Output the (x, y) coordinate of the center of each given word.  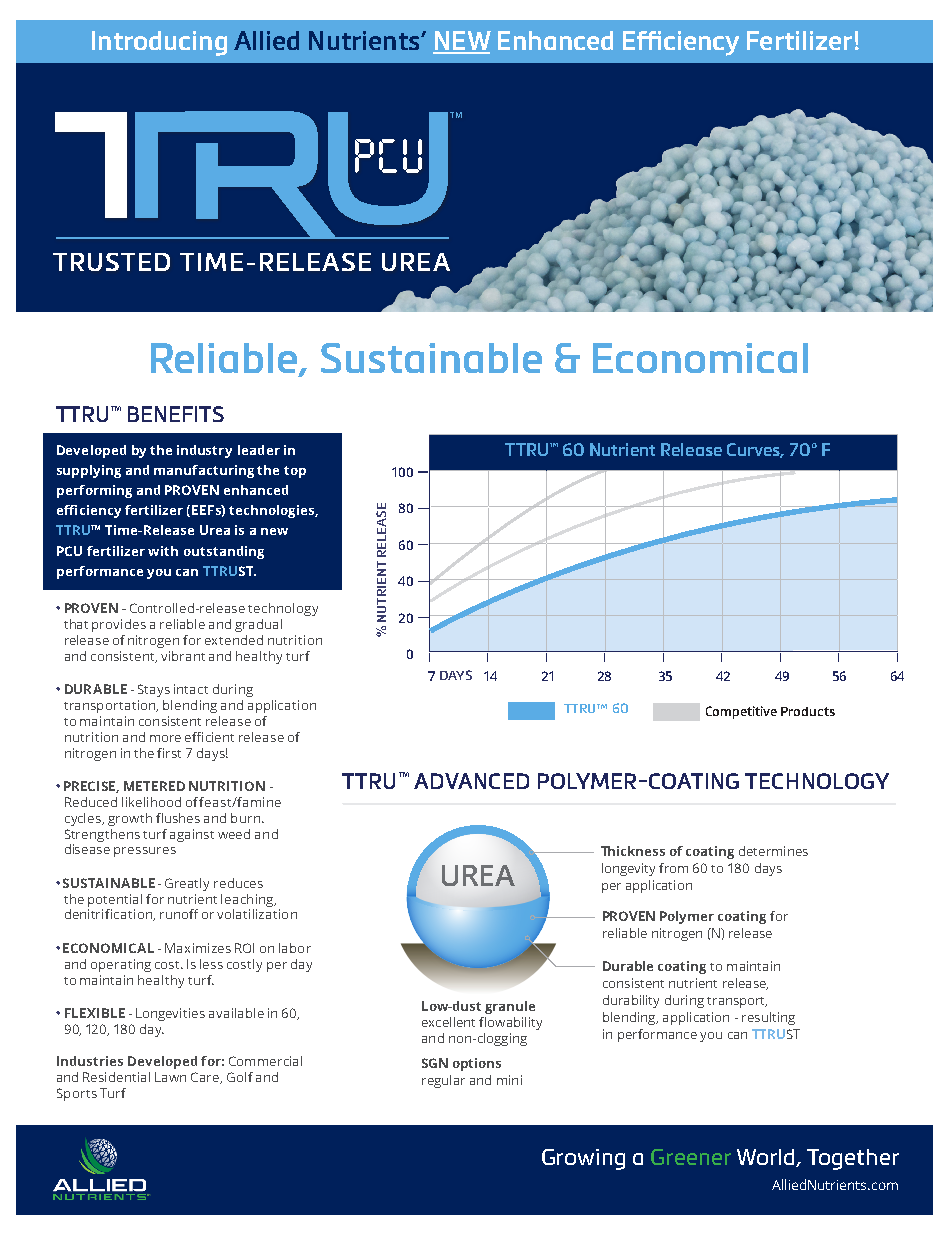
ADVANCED (471, 781)
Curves (755, 450)
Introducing (159, 43)
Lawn (170, 1077)
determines (773, 851)
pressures (145, 852)
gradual (258, 625)
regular (443, 1081)
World (767, 1158)
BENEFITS (176, 414)
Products (808, 711)
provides (119, 625)
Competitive (741, 712)
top (295, 472)
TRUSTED (111, 262)
